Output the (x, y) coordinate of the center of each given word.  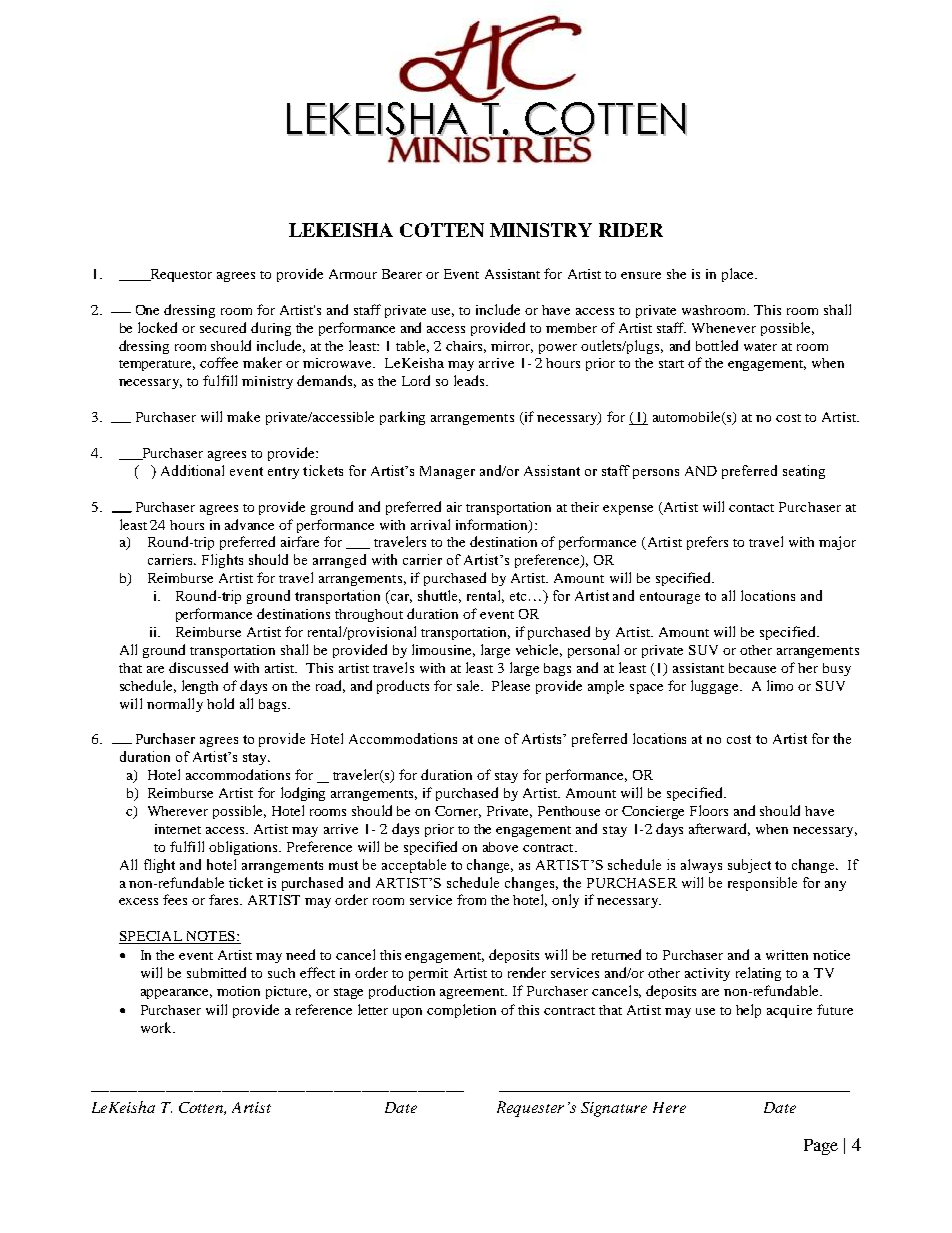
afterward (719, 829)
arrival (430, 524)
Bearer (402, 274)
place (739, 275)
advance (249, 524)
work (158, 1027)
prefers (707, 543)
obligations (244, 848)
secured (223, 327)
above (500, 847)
